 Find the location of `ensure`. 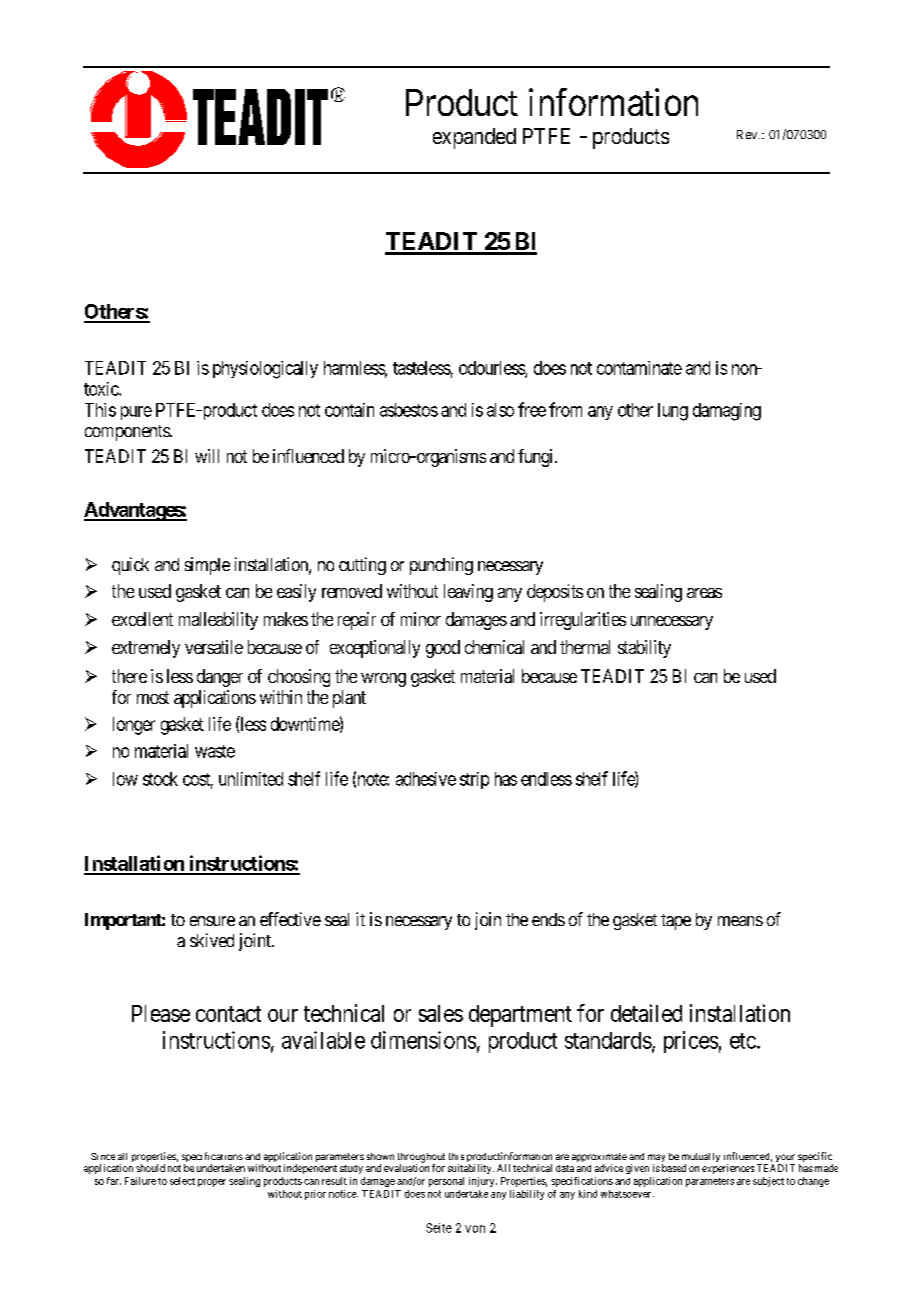

ensure is located at coordinates (212, 921).
